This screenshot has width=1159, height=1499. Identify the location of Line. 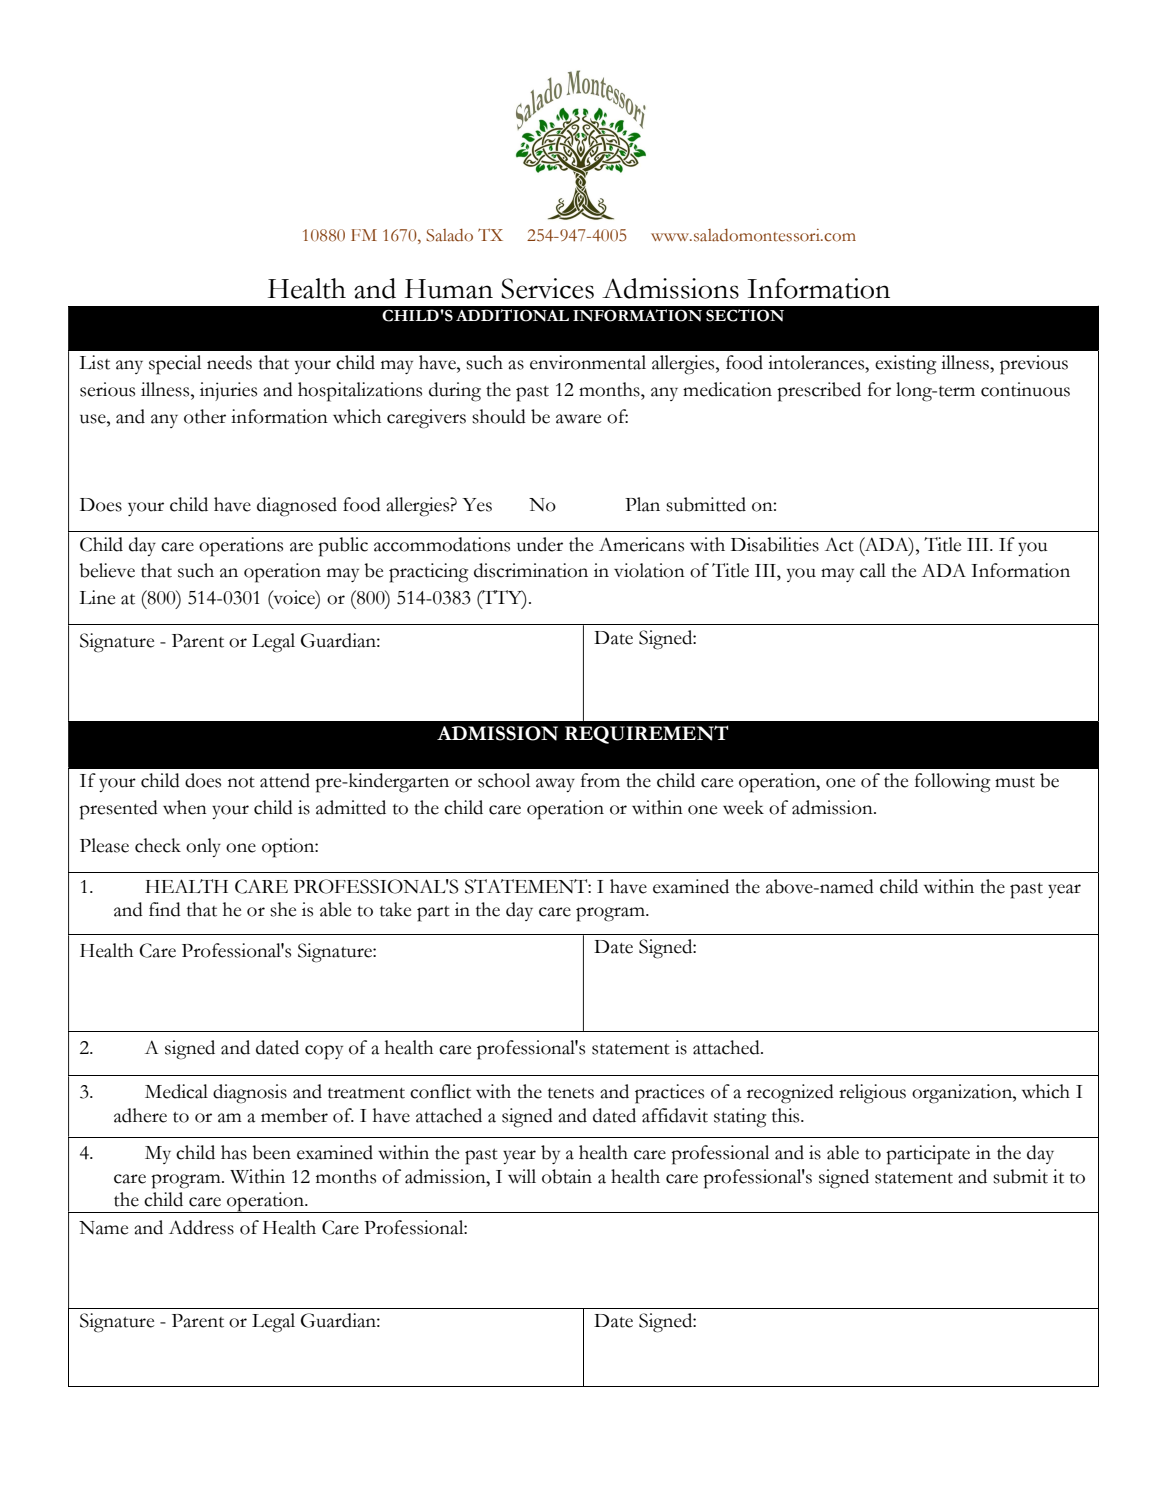
(97, 597).
